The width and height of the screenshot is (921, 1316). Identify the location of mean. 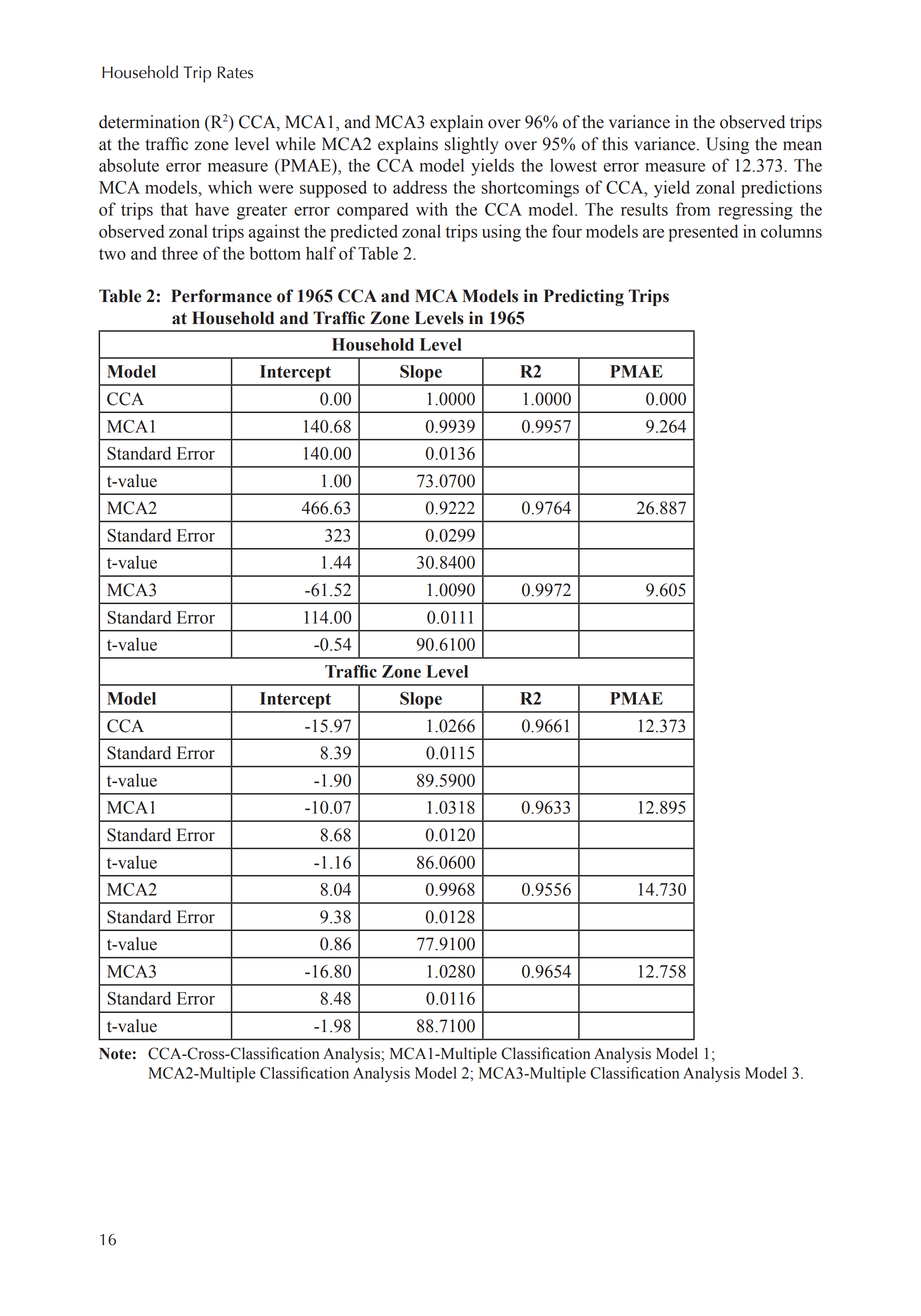
(802, 146).
